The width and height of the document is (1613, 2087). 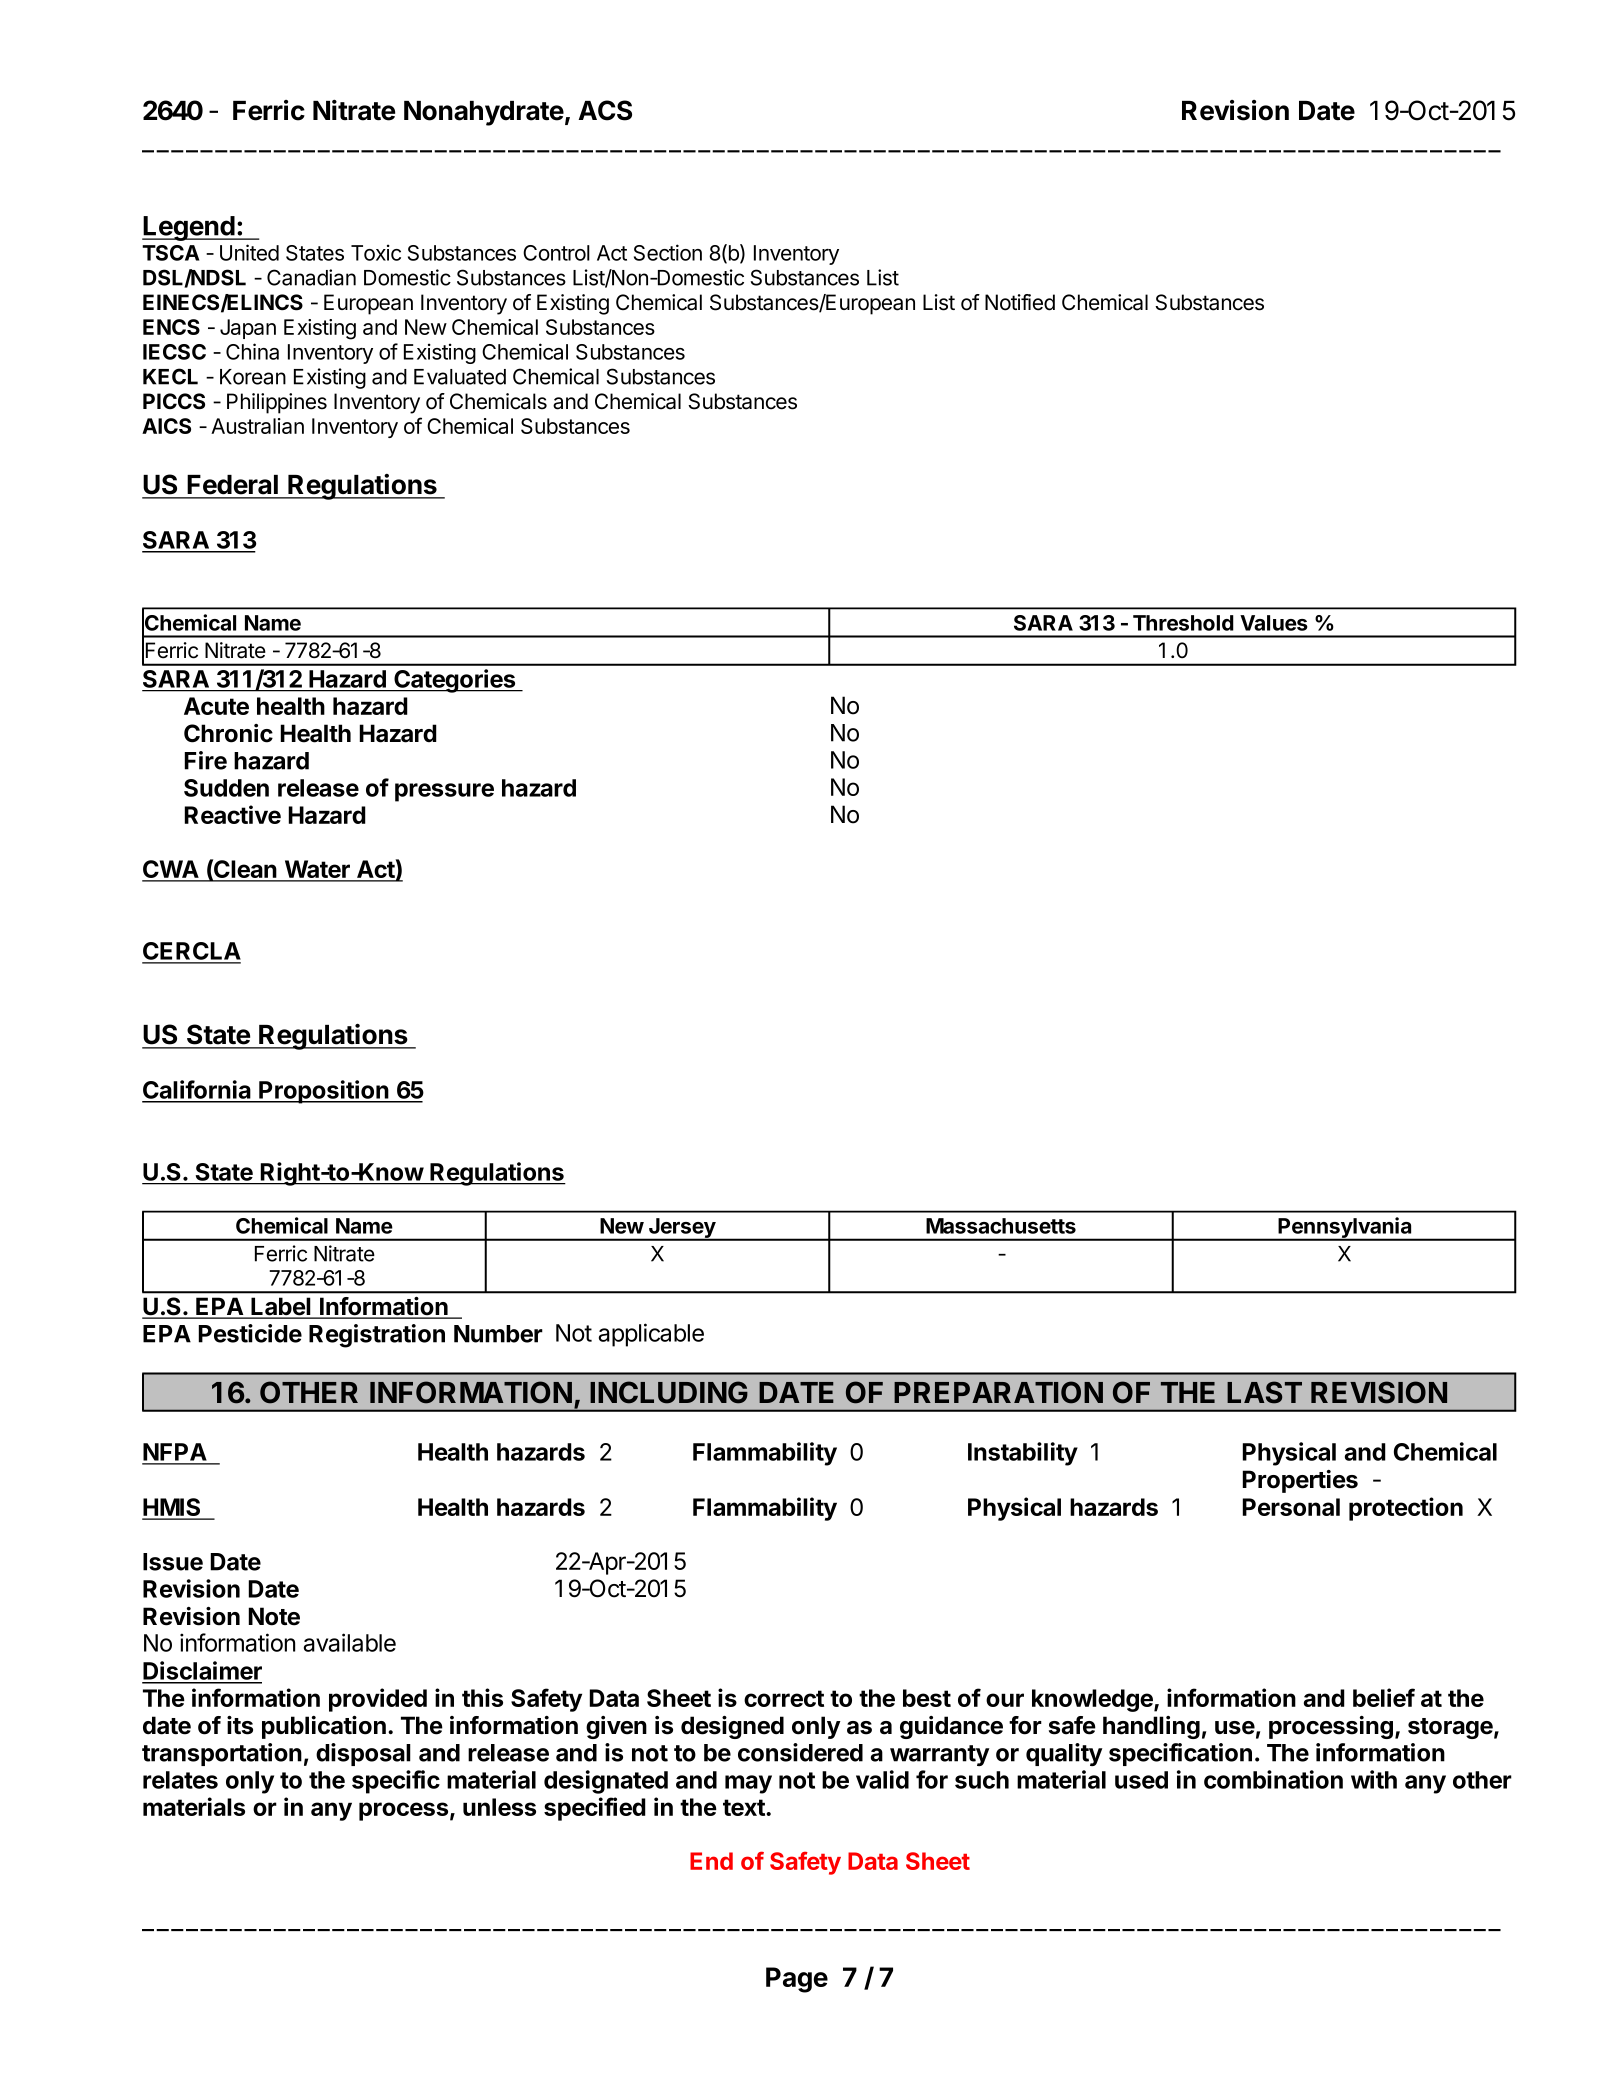 I want to click on Notified, so click(x=1020, y=302).
